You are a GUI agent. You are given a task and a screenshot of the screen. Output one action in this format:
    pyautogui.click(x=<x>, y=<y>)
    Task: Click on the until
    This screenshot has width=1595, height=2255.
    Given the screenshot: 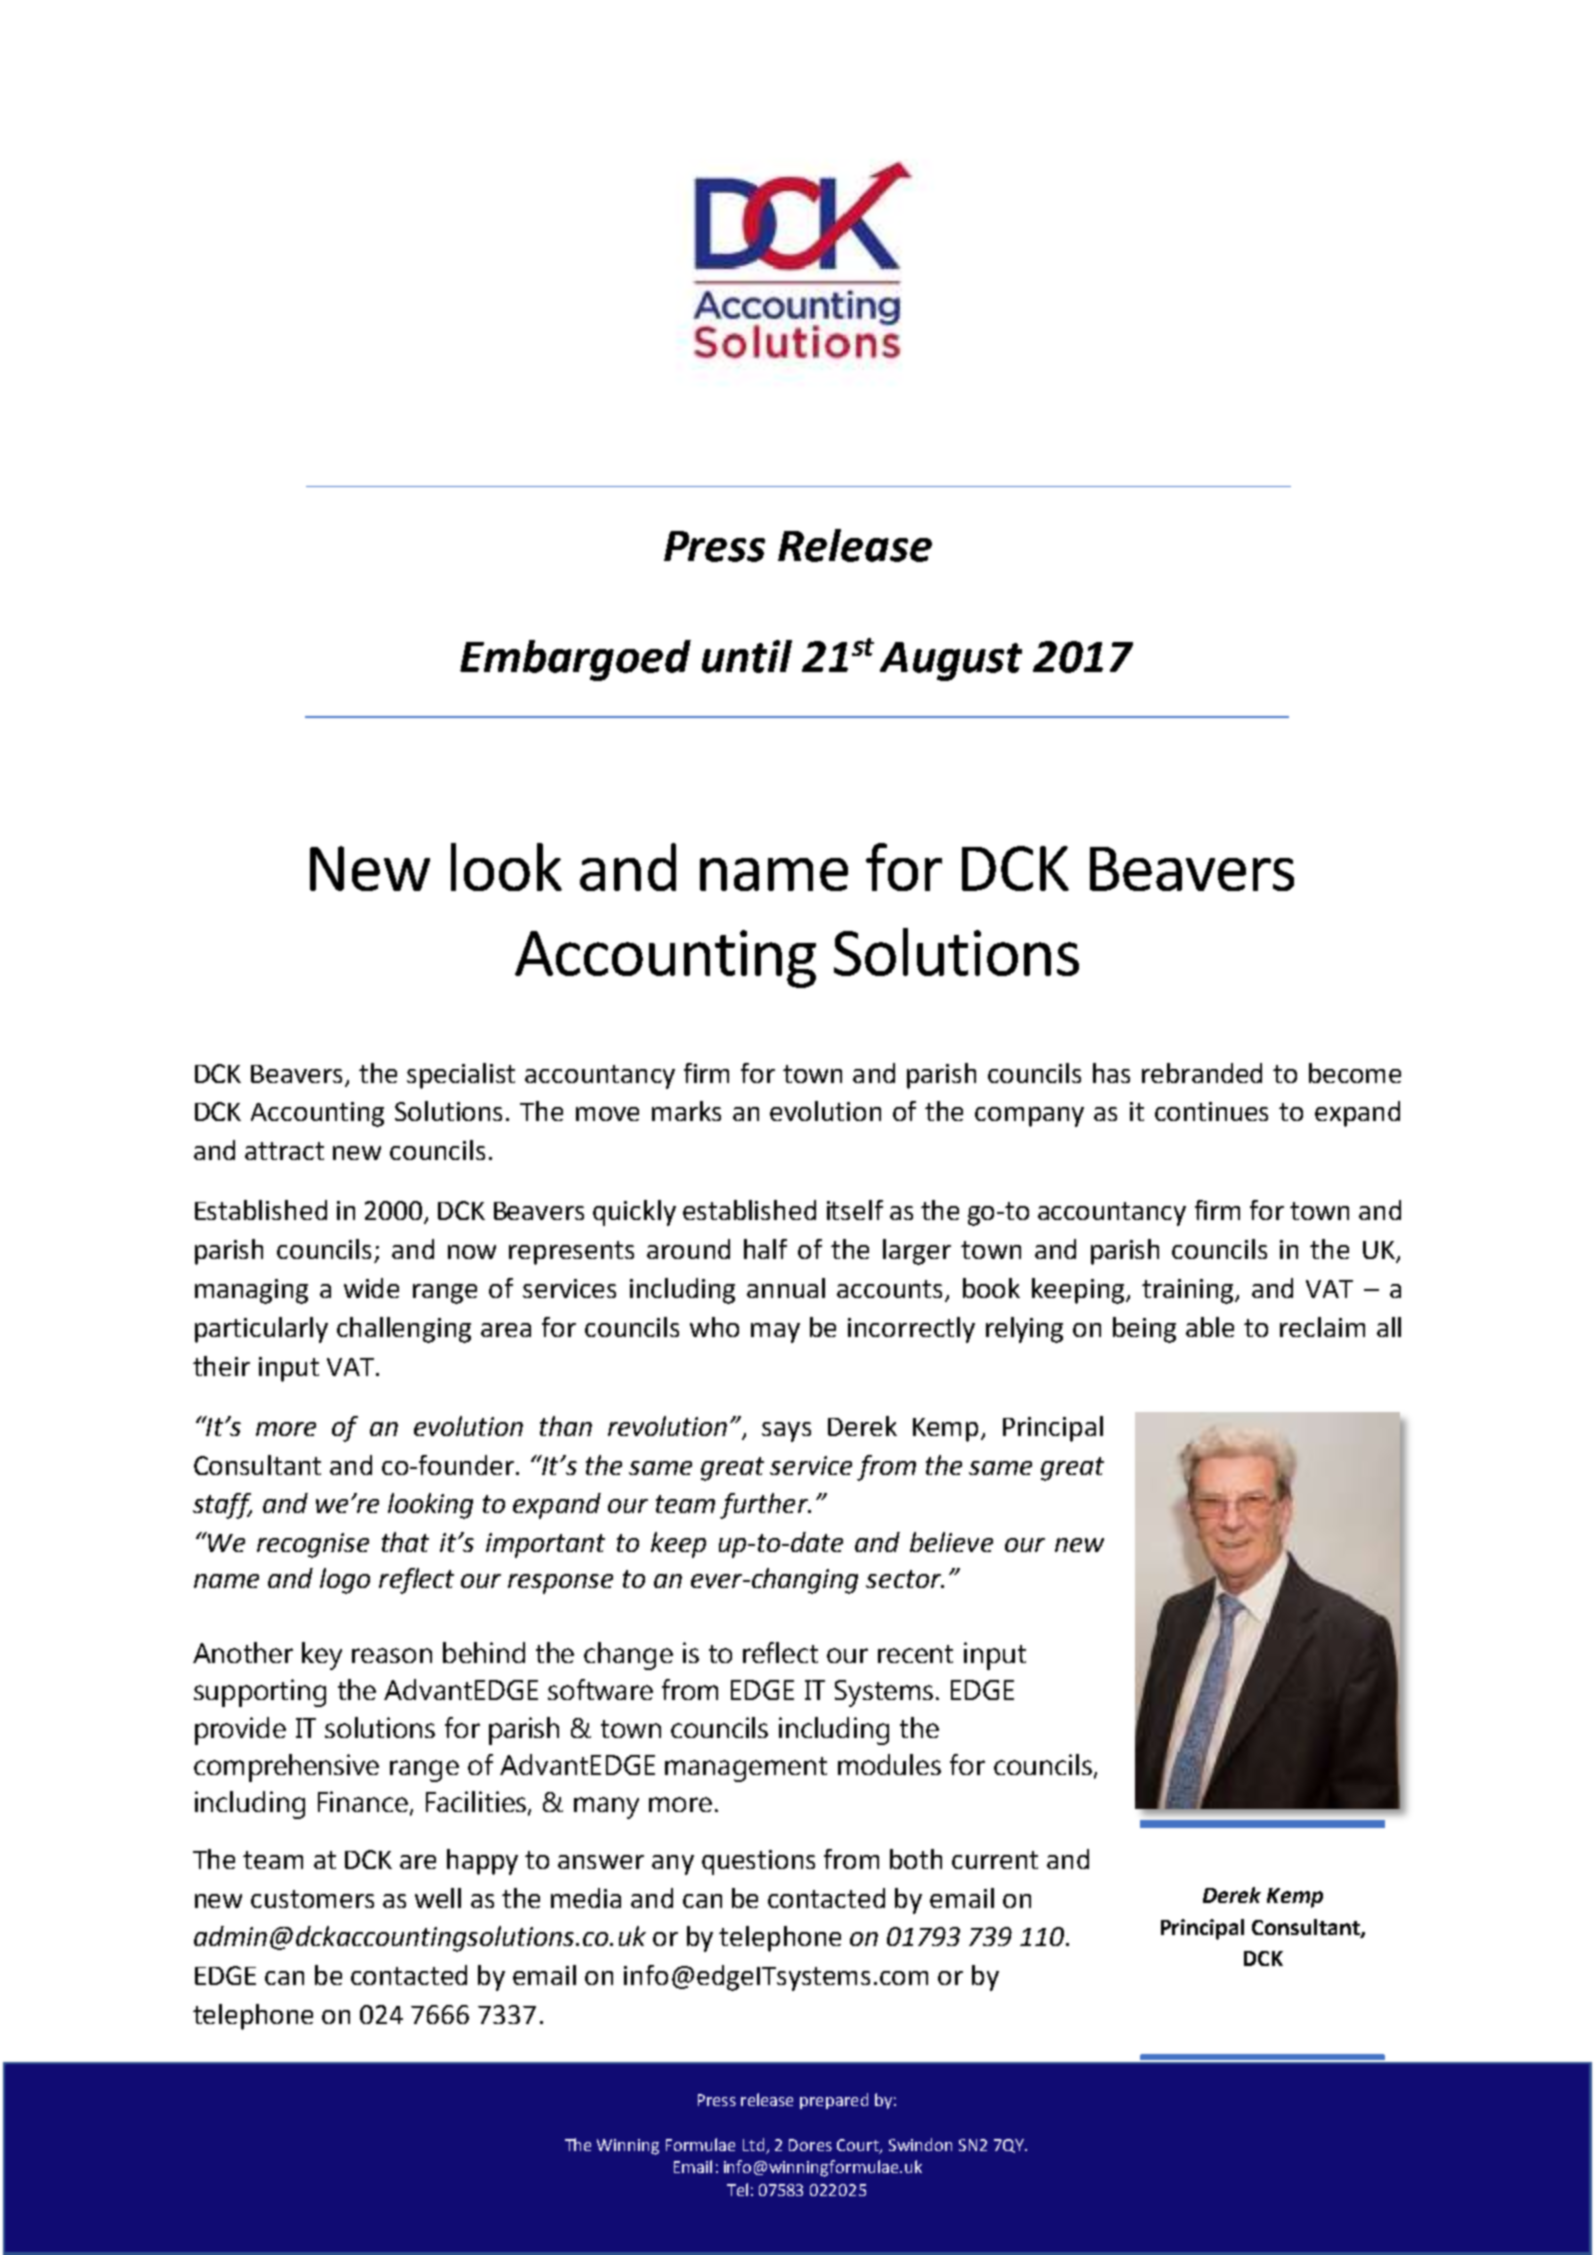 What is the action you would take?
    pyautogui.click(x=747, y=656)
